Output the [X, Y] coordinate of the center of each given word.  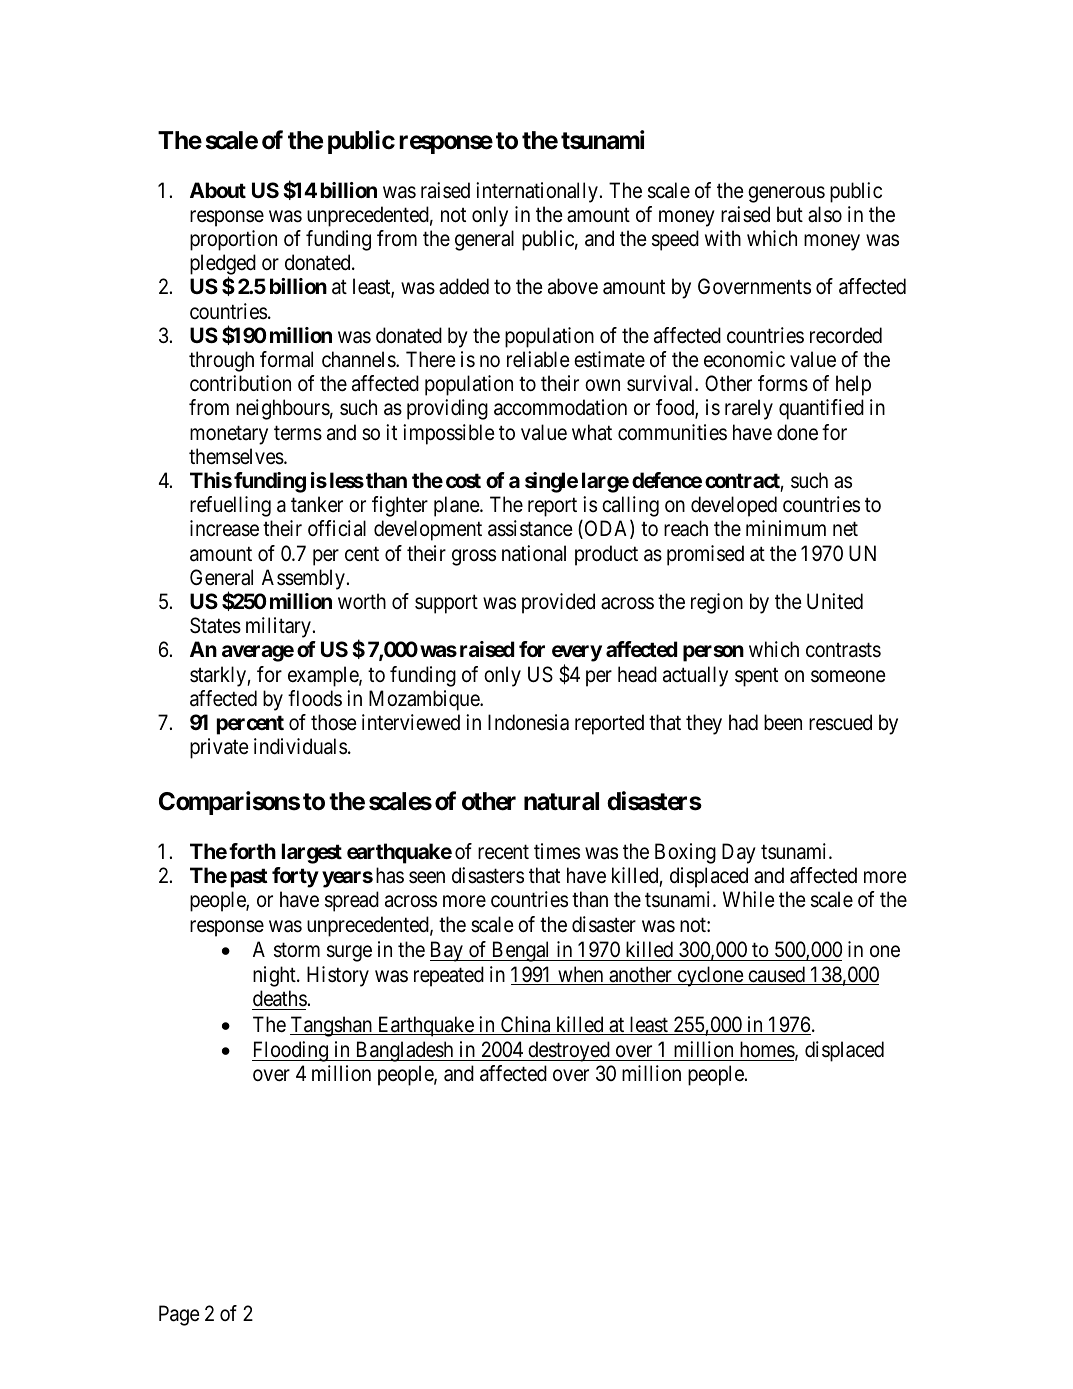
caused [776, 975]
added [464, 286]
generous [786, 194]
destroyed [569, 1051]
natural [561, 801]
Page [179, 1315]
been [783, 722]
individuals [300, 746]
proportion [233, 240]
